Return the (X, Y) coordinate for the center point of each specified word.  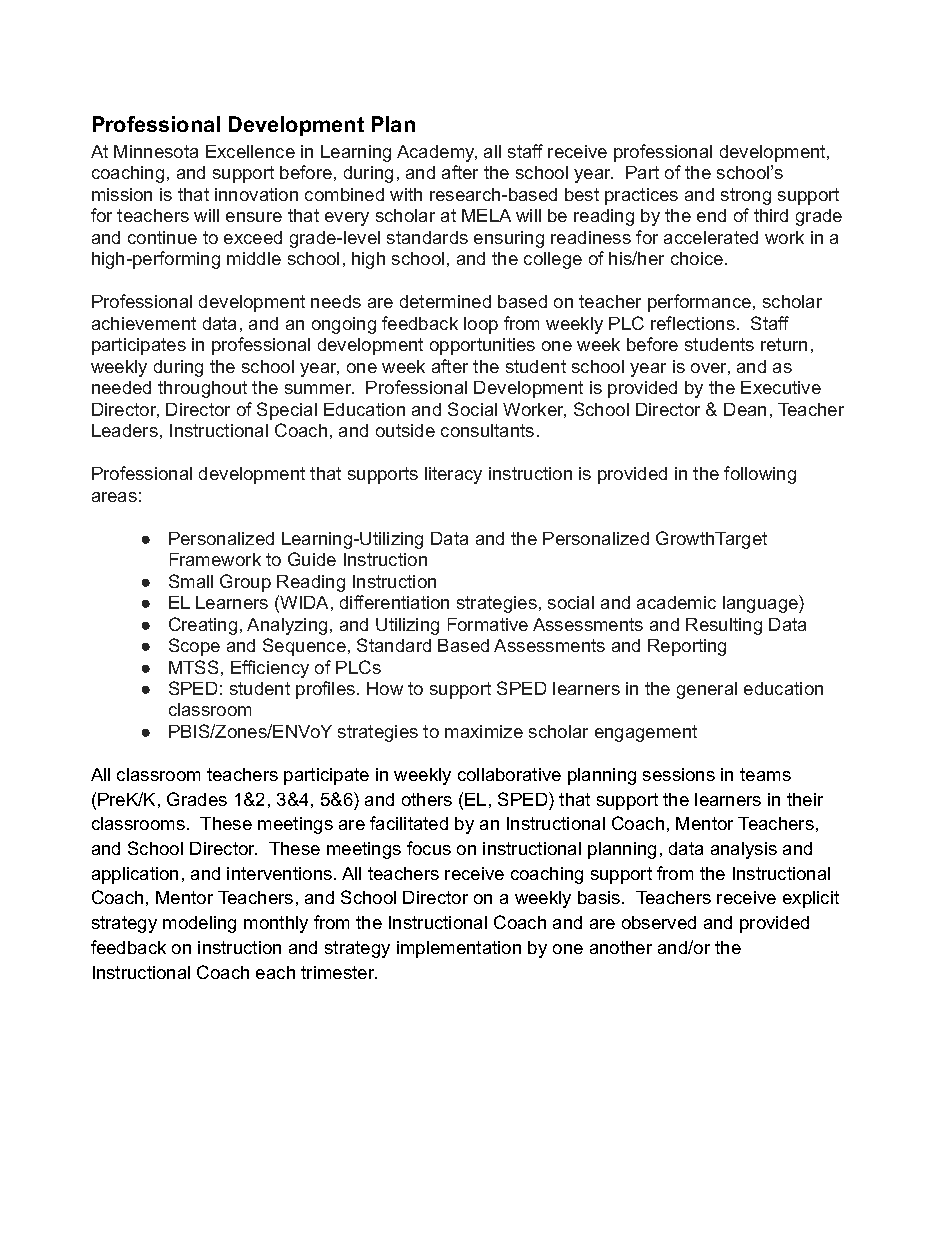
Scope (194, 647)
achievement (144, 323)
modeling (199, 924)
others (427, 799)
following (760, 475)
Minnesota (156, 151)
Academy (437, 153)
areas (114, 497)
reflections (693, 323)
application (135, 875)
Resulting (724, 626)
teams (765, 774)
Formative (488, 624)
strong (746, 196)
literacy (453, 475)
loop (481, 325)
